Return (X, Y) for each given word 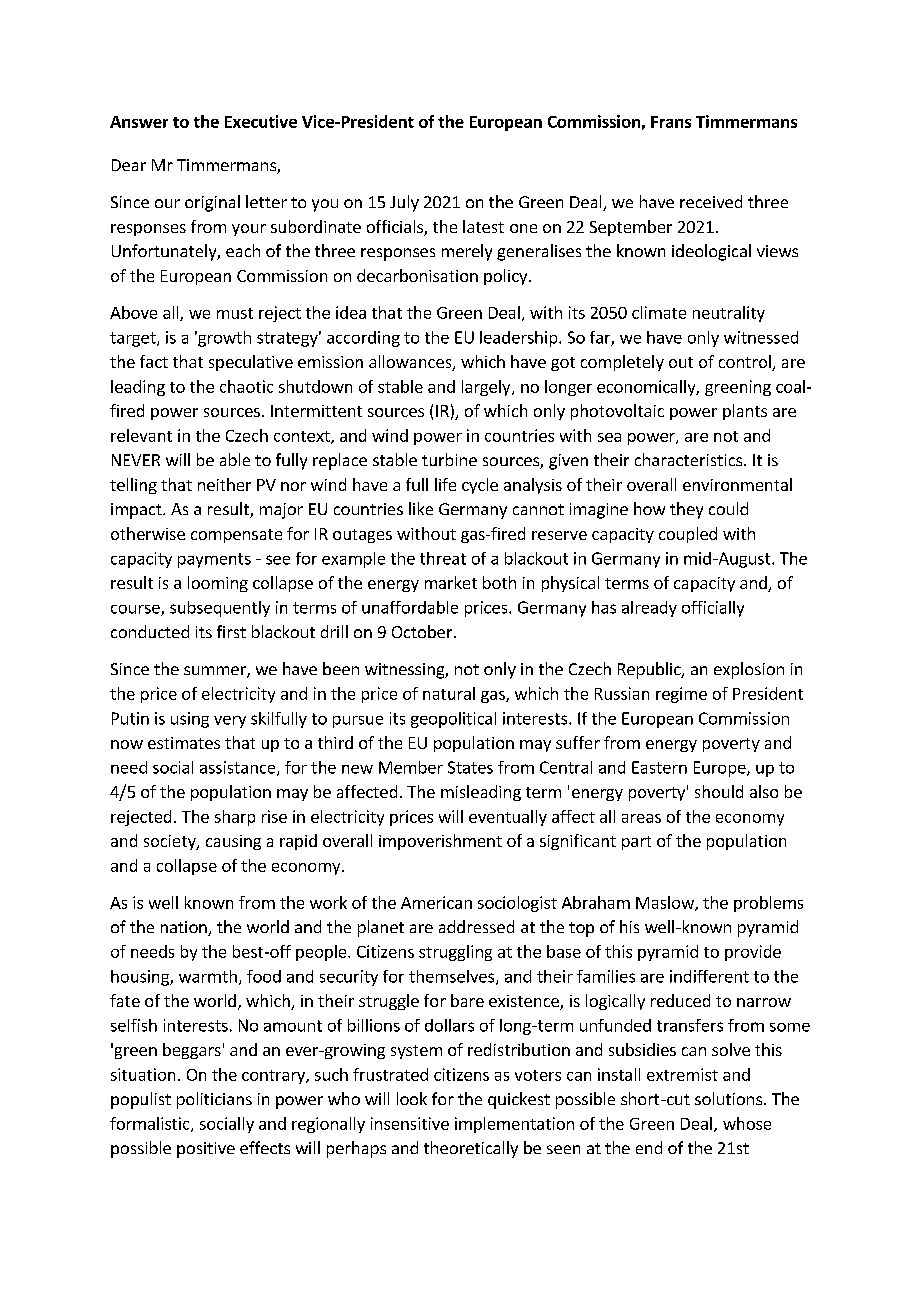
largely (487, 388)
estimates (184, 743)
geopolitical (453, 720)
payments (214, 560)
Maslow (666, 903)
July (404, 203)
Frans (671, 122)
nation (185, 928)
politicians (214, 1100)
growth (223, 339)
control (746, 363)
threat (443, 558)
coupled (688, 535)
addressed (476, 926)
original (212, 203)
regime (681, 695)
